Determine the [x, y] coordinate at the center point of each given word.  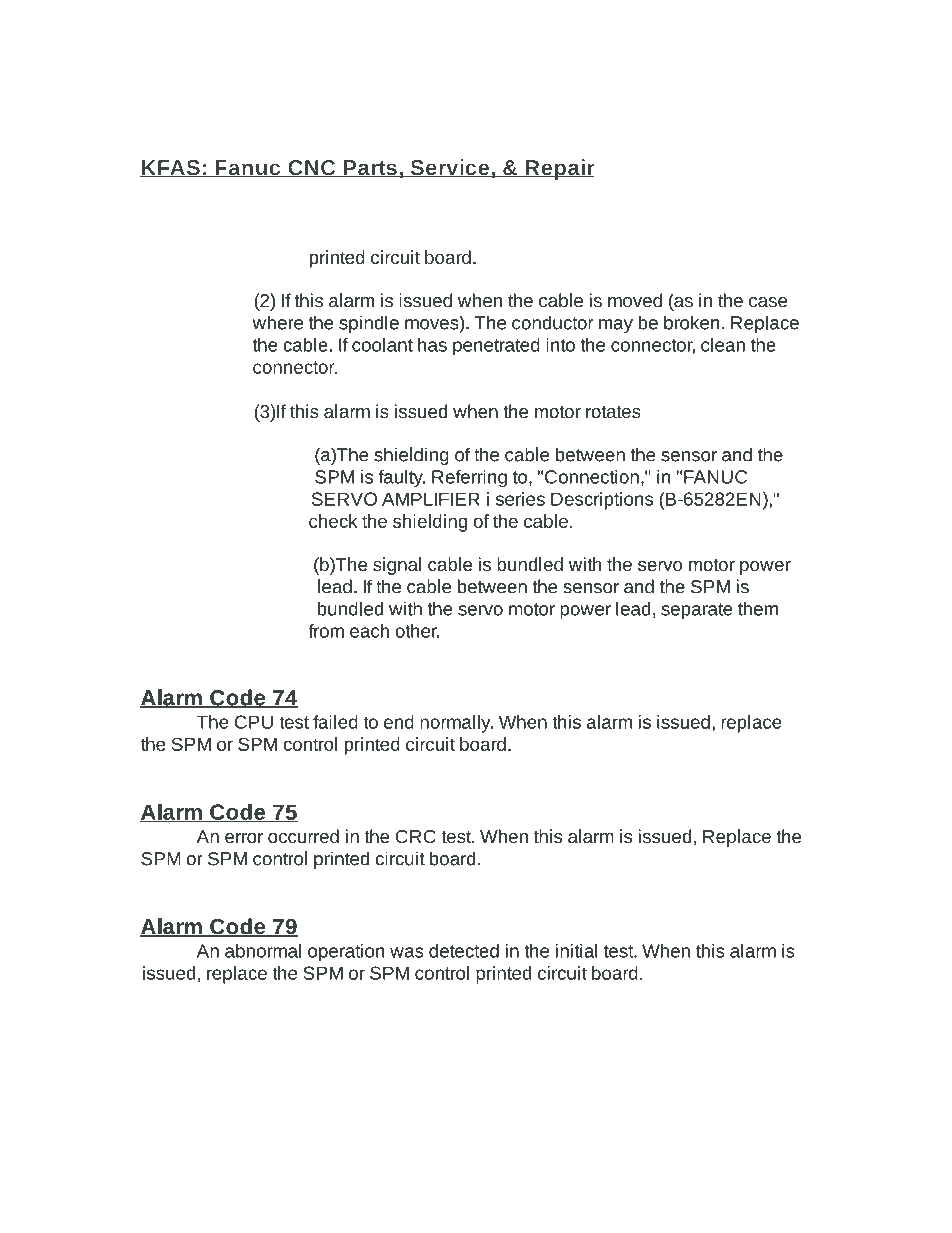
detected [464, 951]
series [520, 499]
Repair [559, 169]
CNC [312, 169]
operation [346, 953]
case [768, 302]
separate [697, 611]
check [333, 521]
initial [577, 950]
